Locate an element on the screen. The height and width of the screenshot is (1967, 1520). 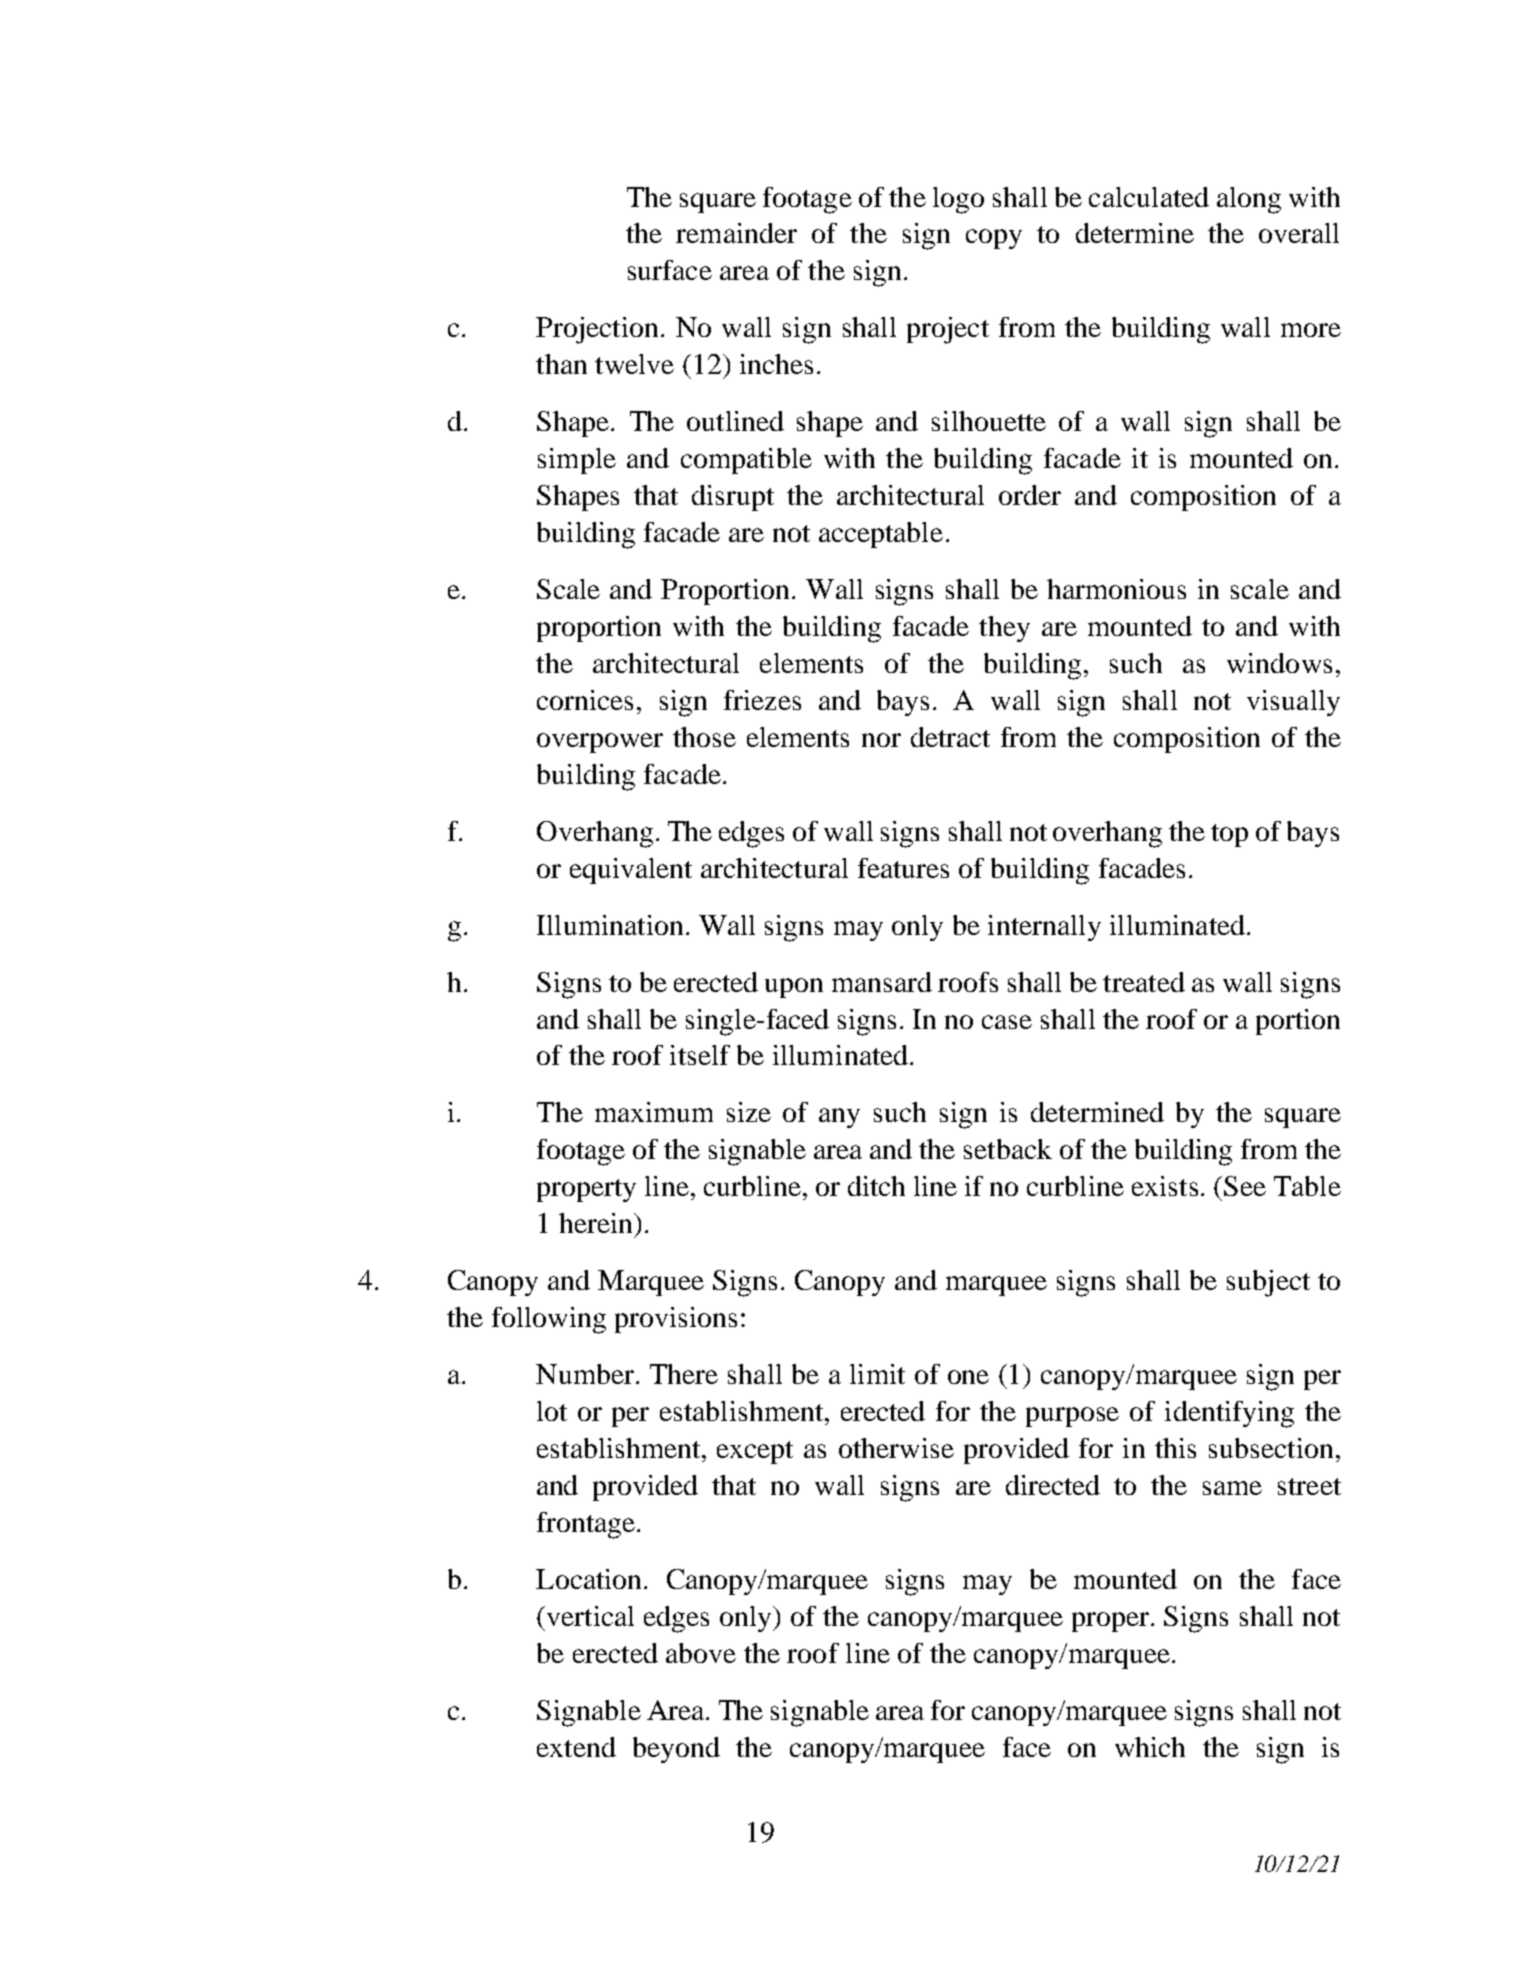
logo is located at coordinates (958, 200).
